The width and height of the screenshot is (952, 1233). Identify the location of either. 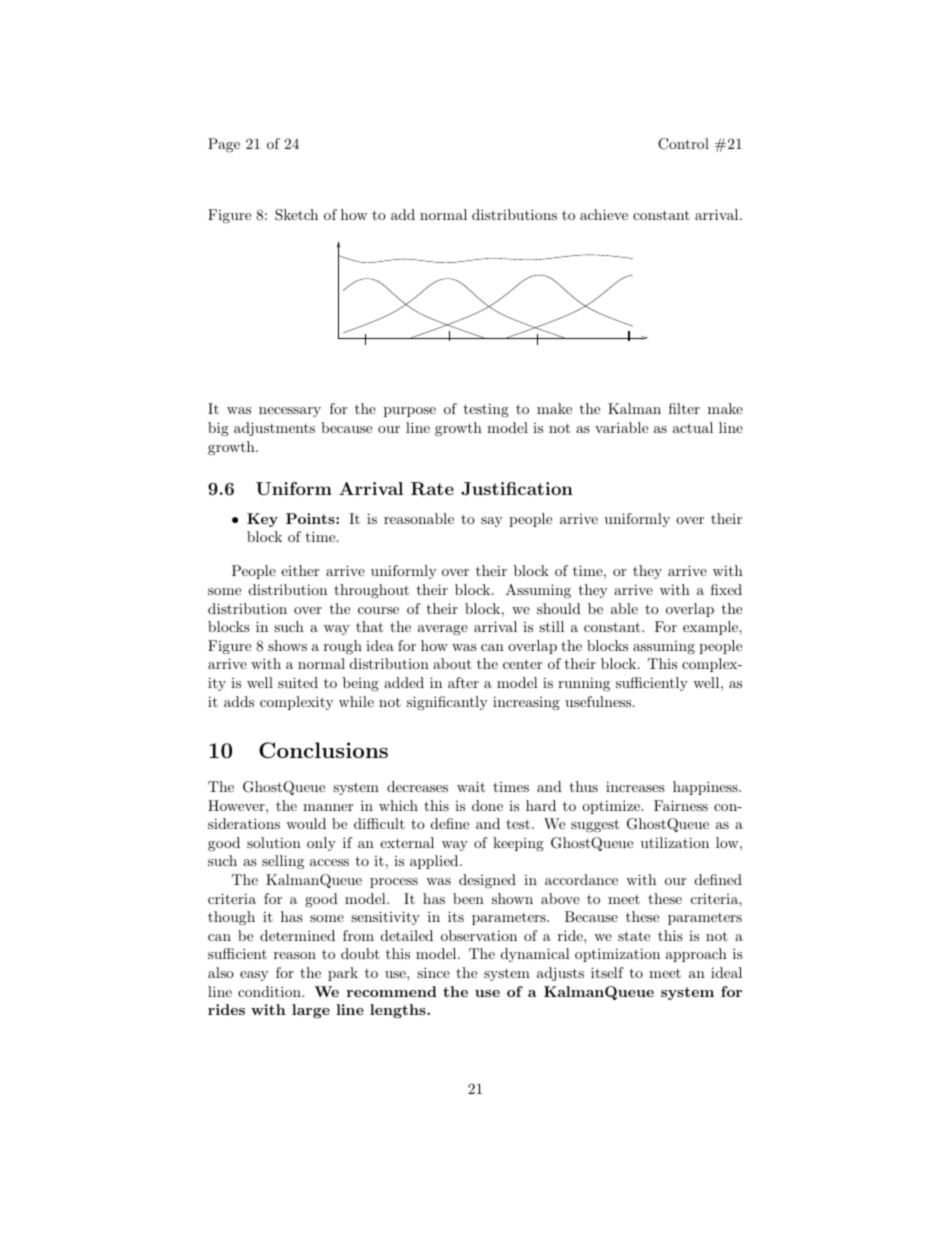
(300, 570).
